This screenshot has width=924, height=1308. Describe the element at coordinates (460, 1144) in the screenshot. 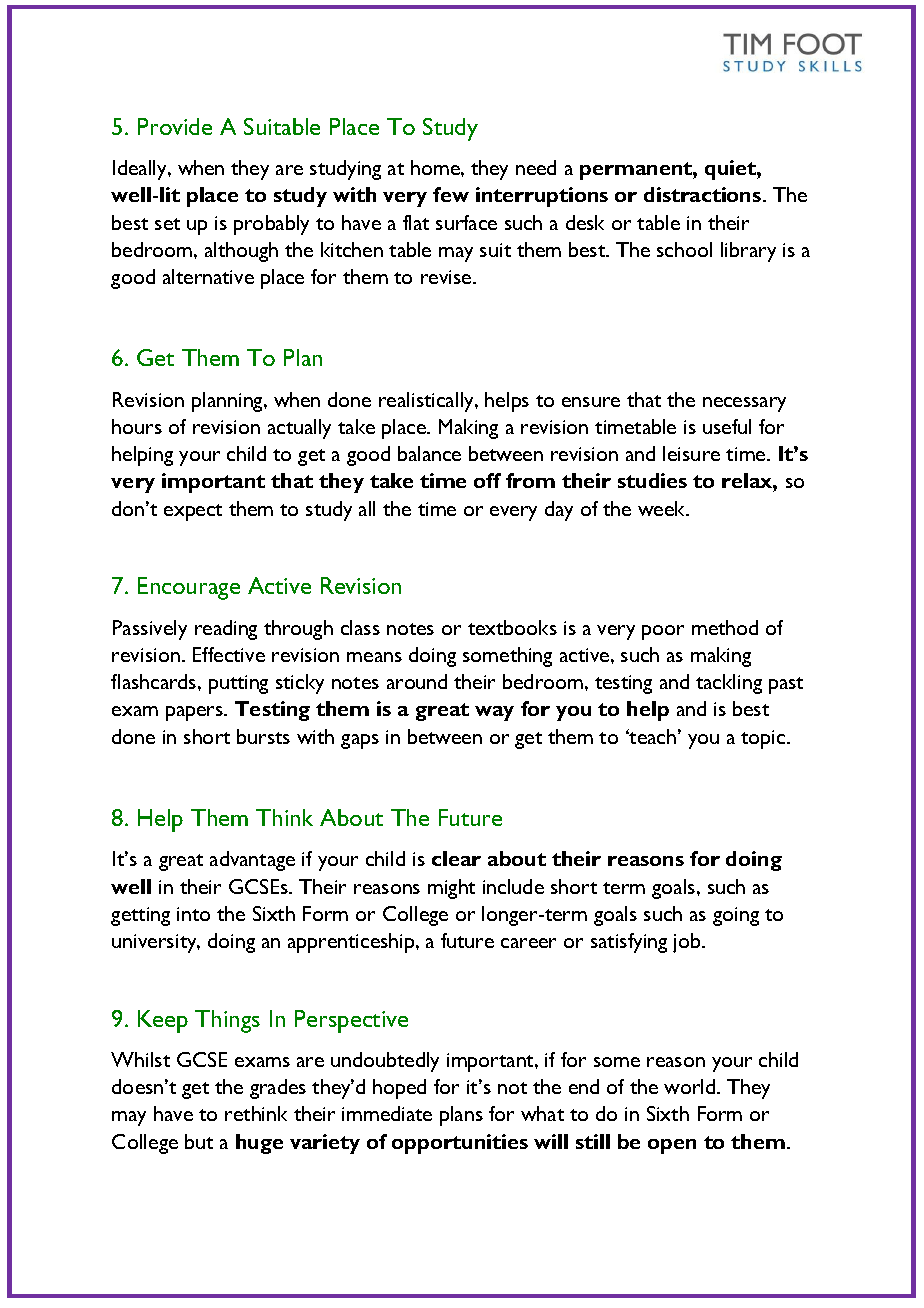

I see `opportunities` at that location.
